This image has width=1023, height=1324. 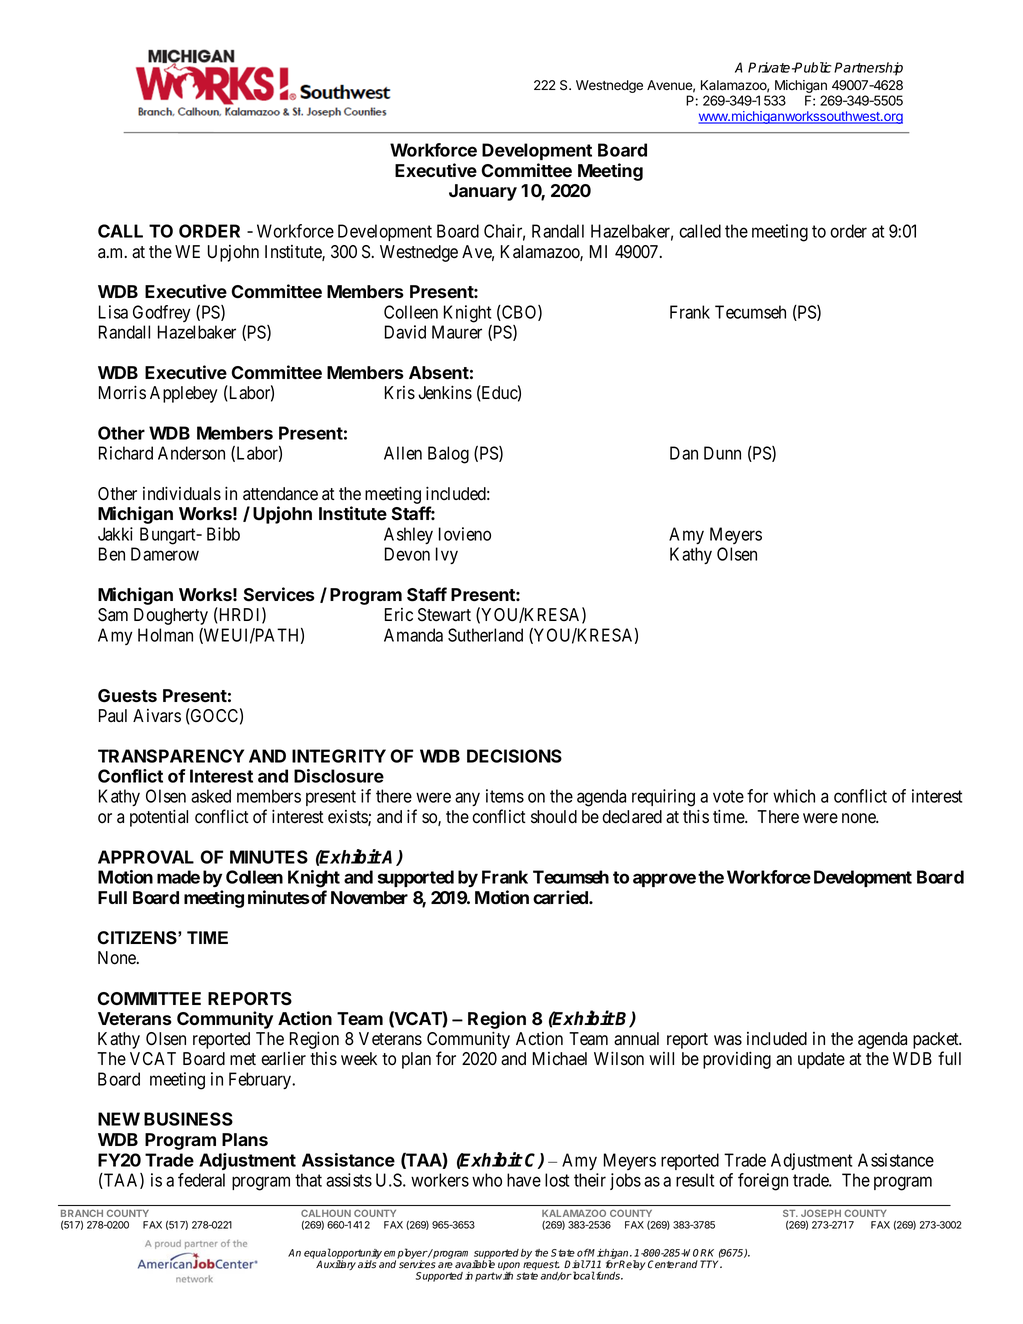 I want to click on Ivy, so click(x=447, y=555).
